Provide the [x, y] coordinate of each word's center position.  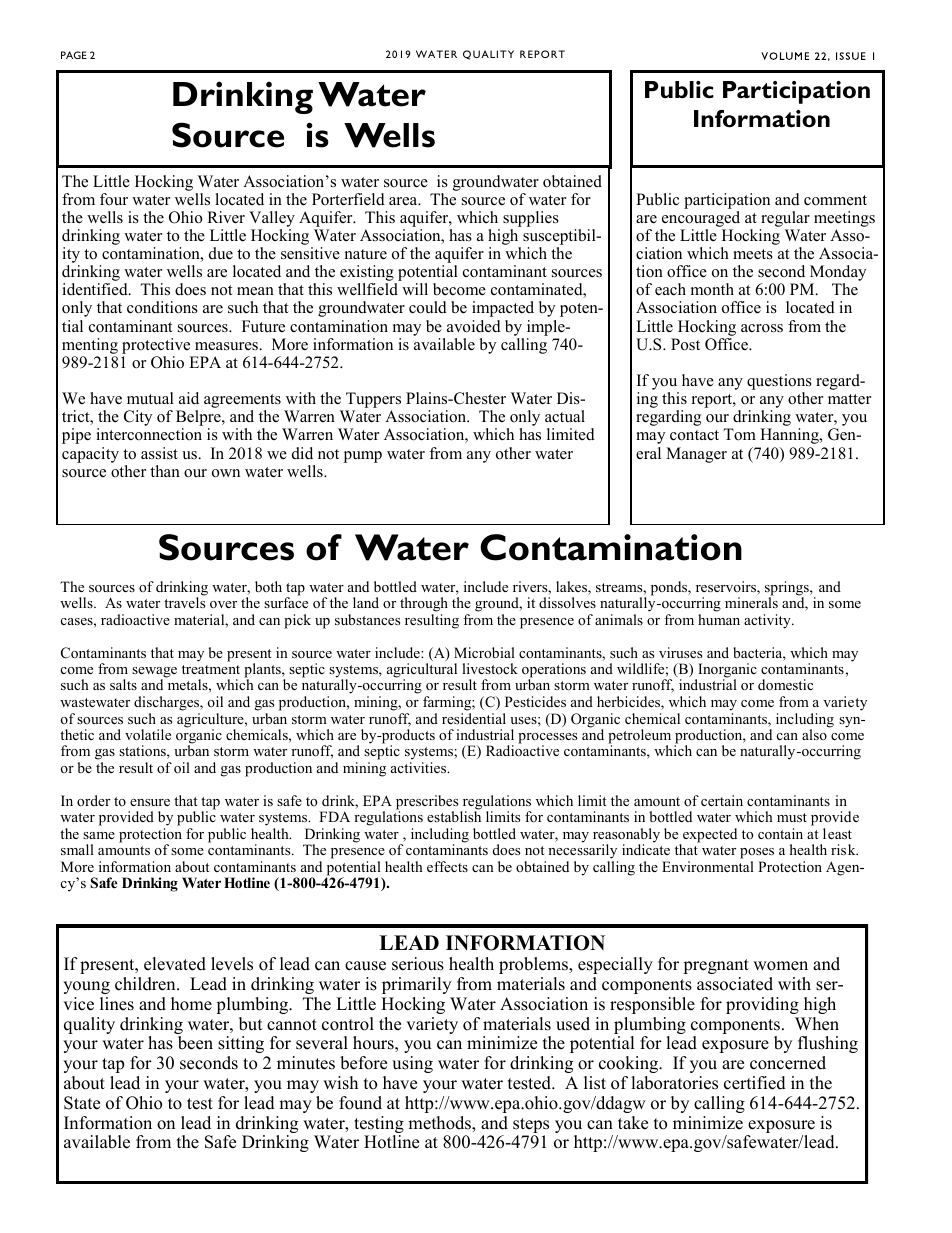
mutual [150, 398]
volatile [148, 734]
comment [835, 200]
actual [565, 416]
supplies [531, 219]
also [814, 734]
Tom [739, 434]
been [195, 1043]
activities [420, 767]
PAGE [74, 55]
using [412, 1064]
